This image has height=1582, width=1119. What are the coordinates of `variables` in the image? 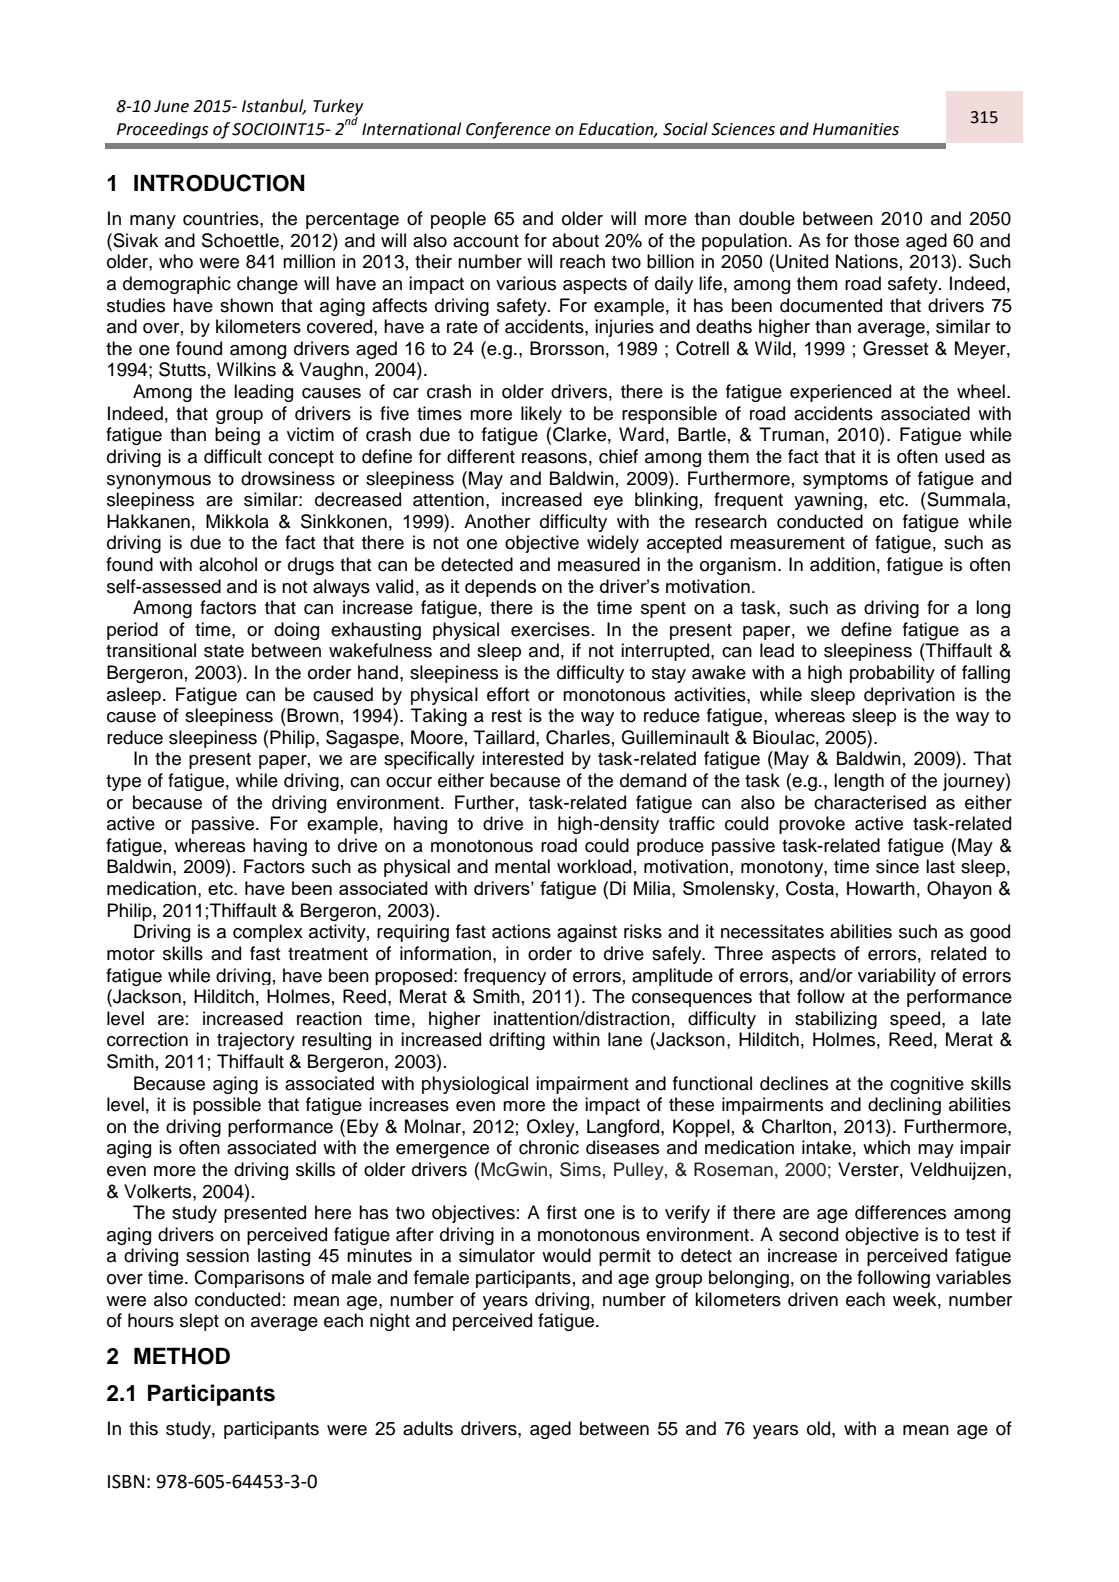 It's located at (973, 1277).
